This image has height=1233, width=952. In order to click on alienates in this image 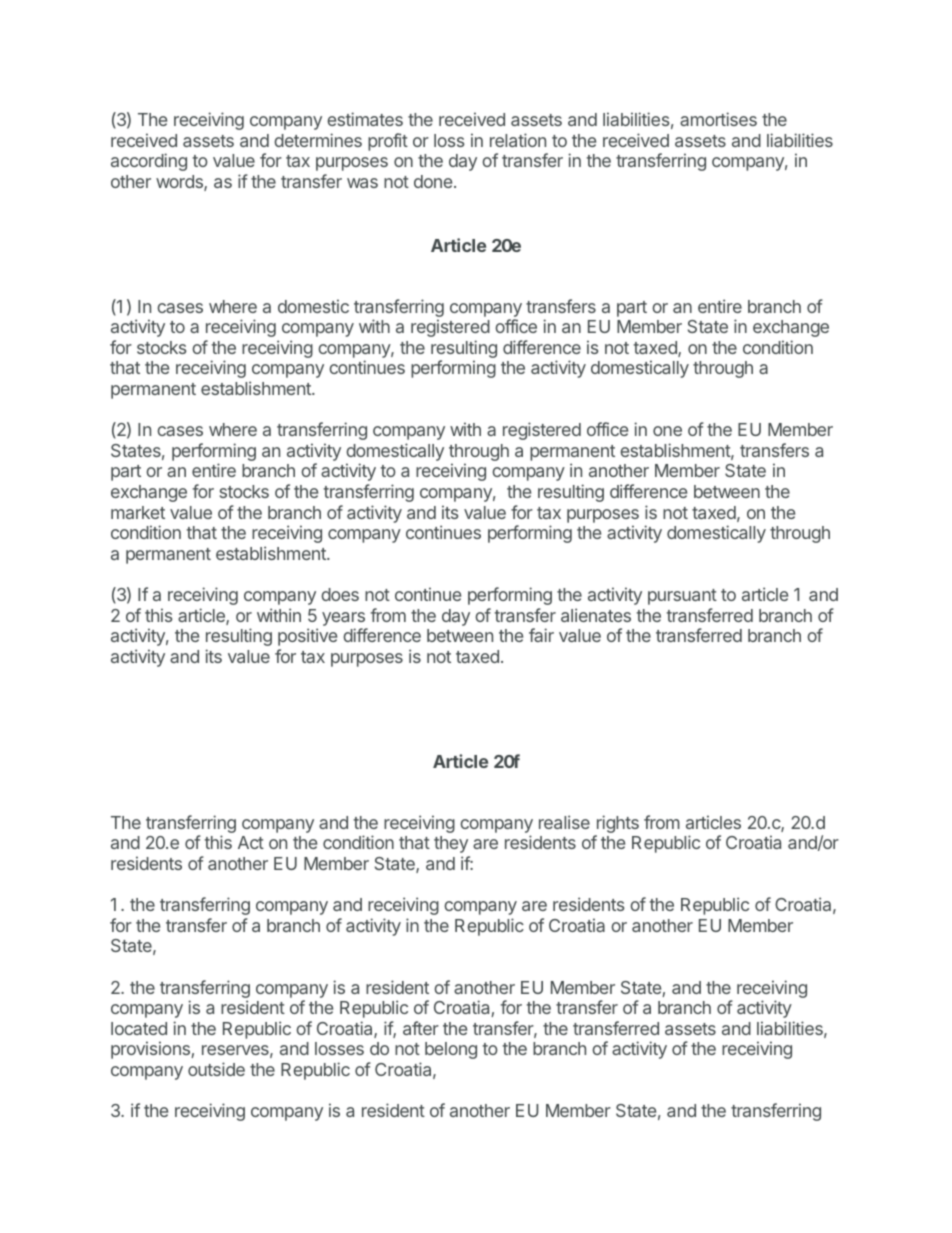, I will do `click(596, 615)`.
